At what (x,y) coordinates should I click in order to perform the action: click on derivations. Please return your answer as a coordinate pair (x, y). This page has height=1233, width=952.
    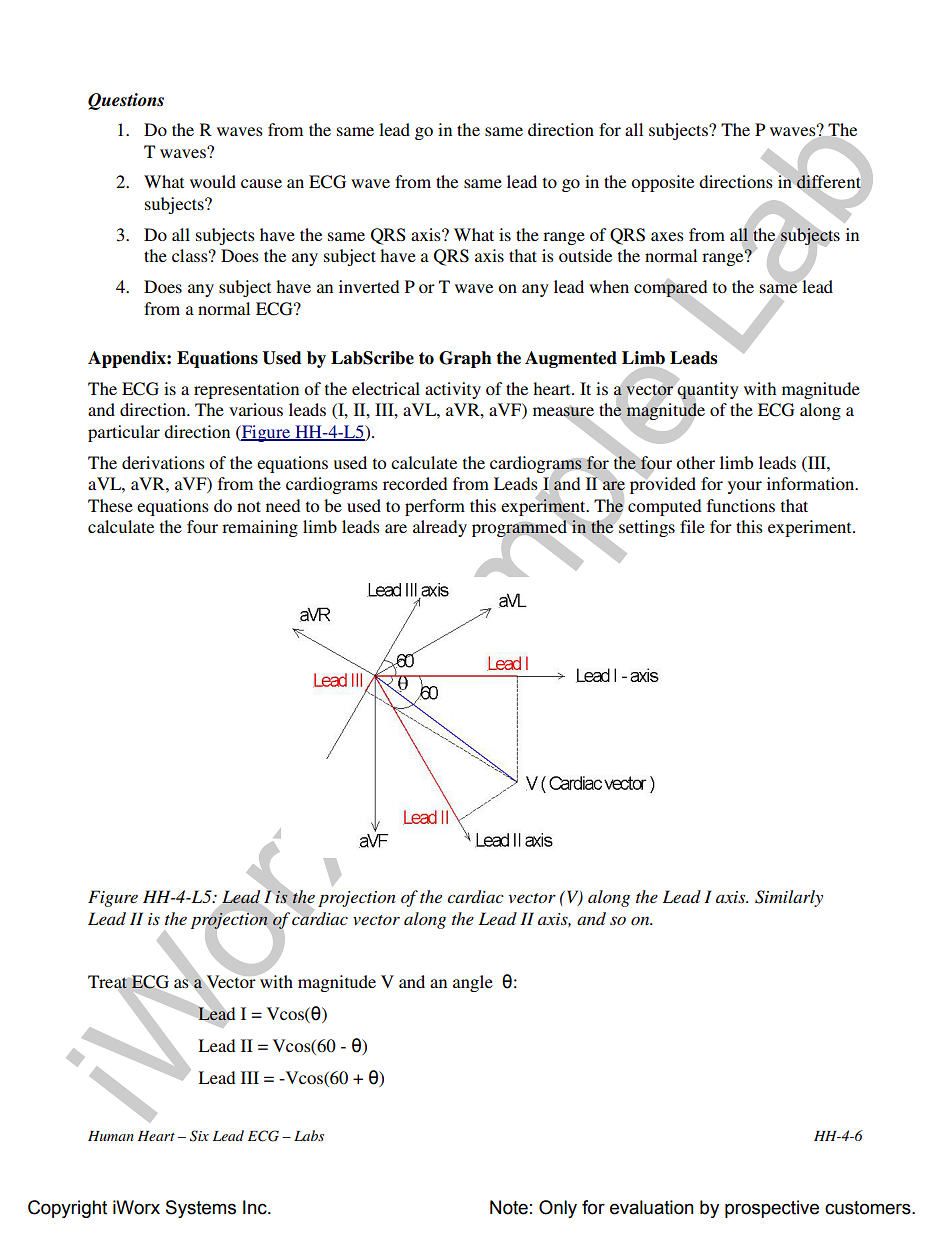
    Looking at the image, I should click on (163, 462).
